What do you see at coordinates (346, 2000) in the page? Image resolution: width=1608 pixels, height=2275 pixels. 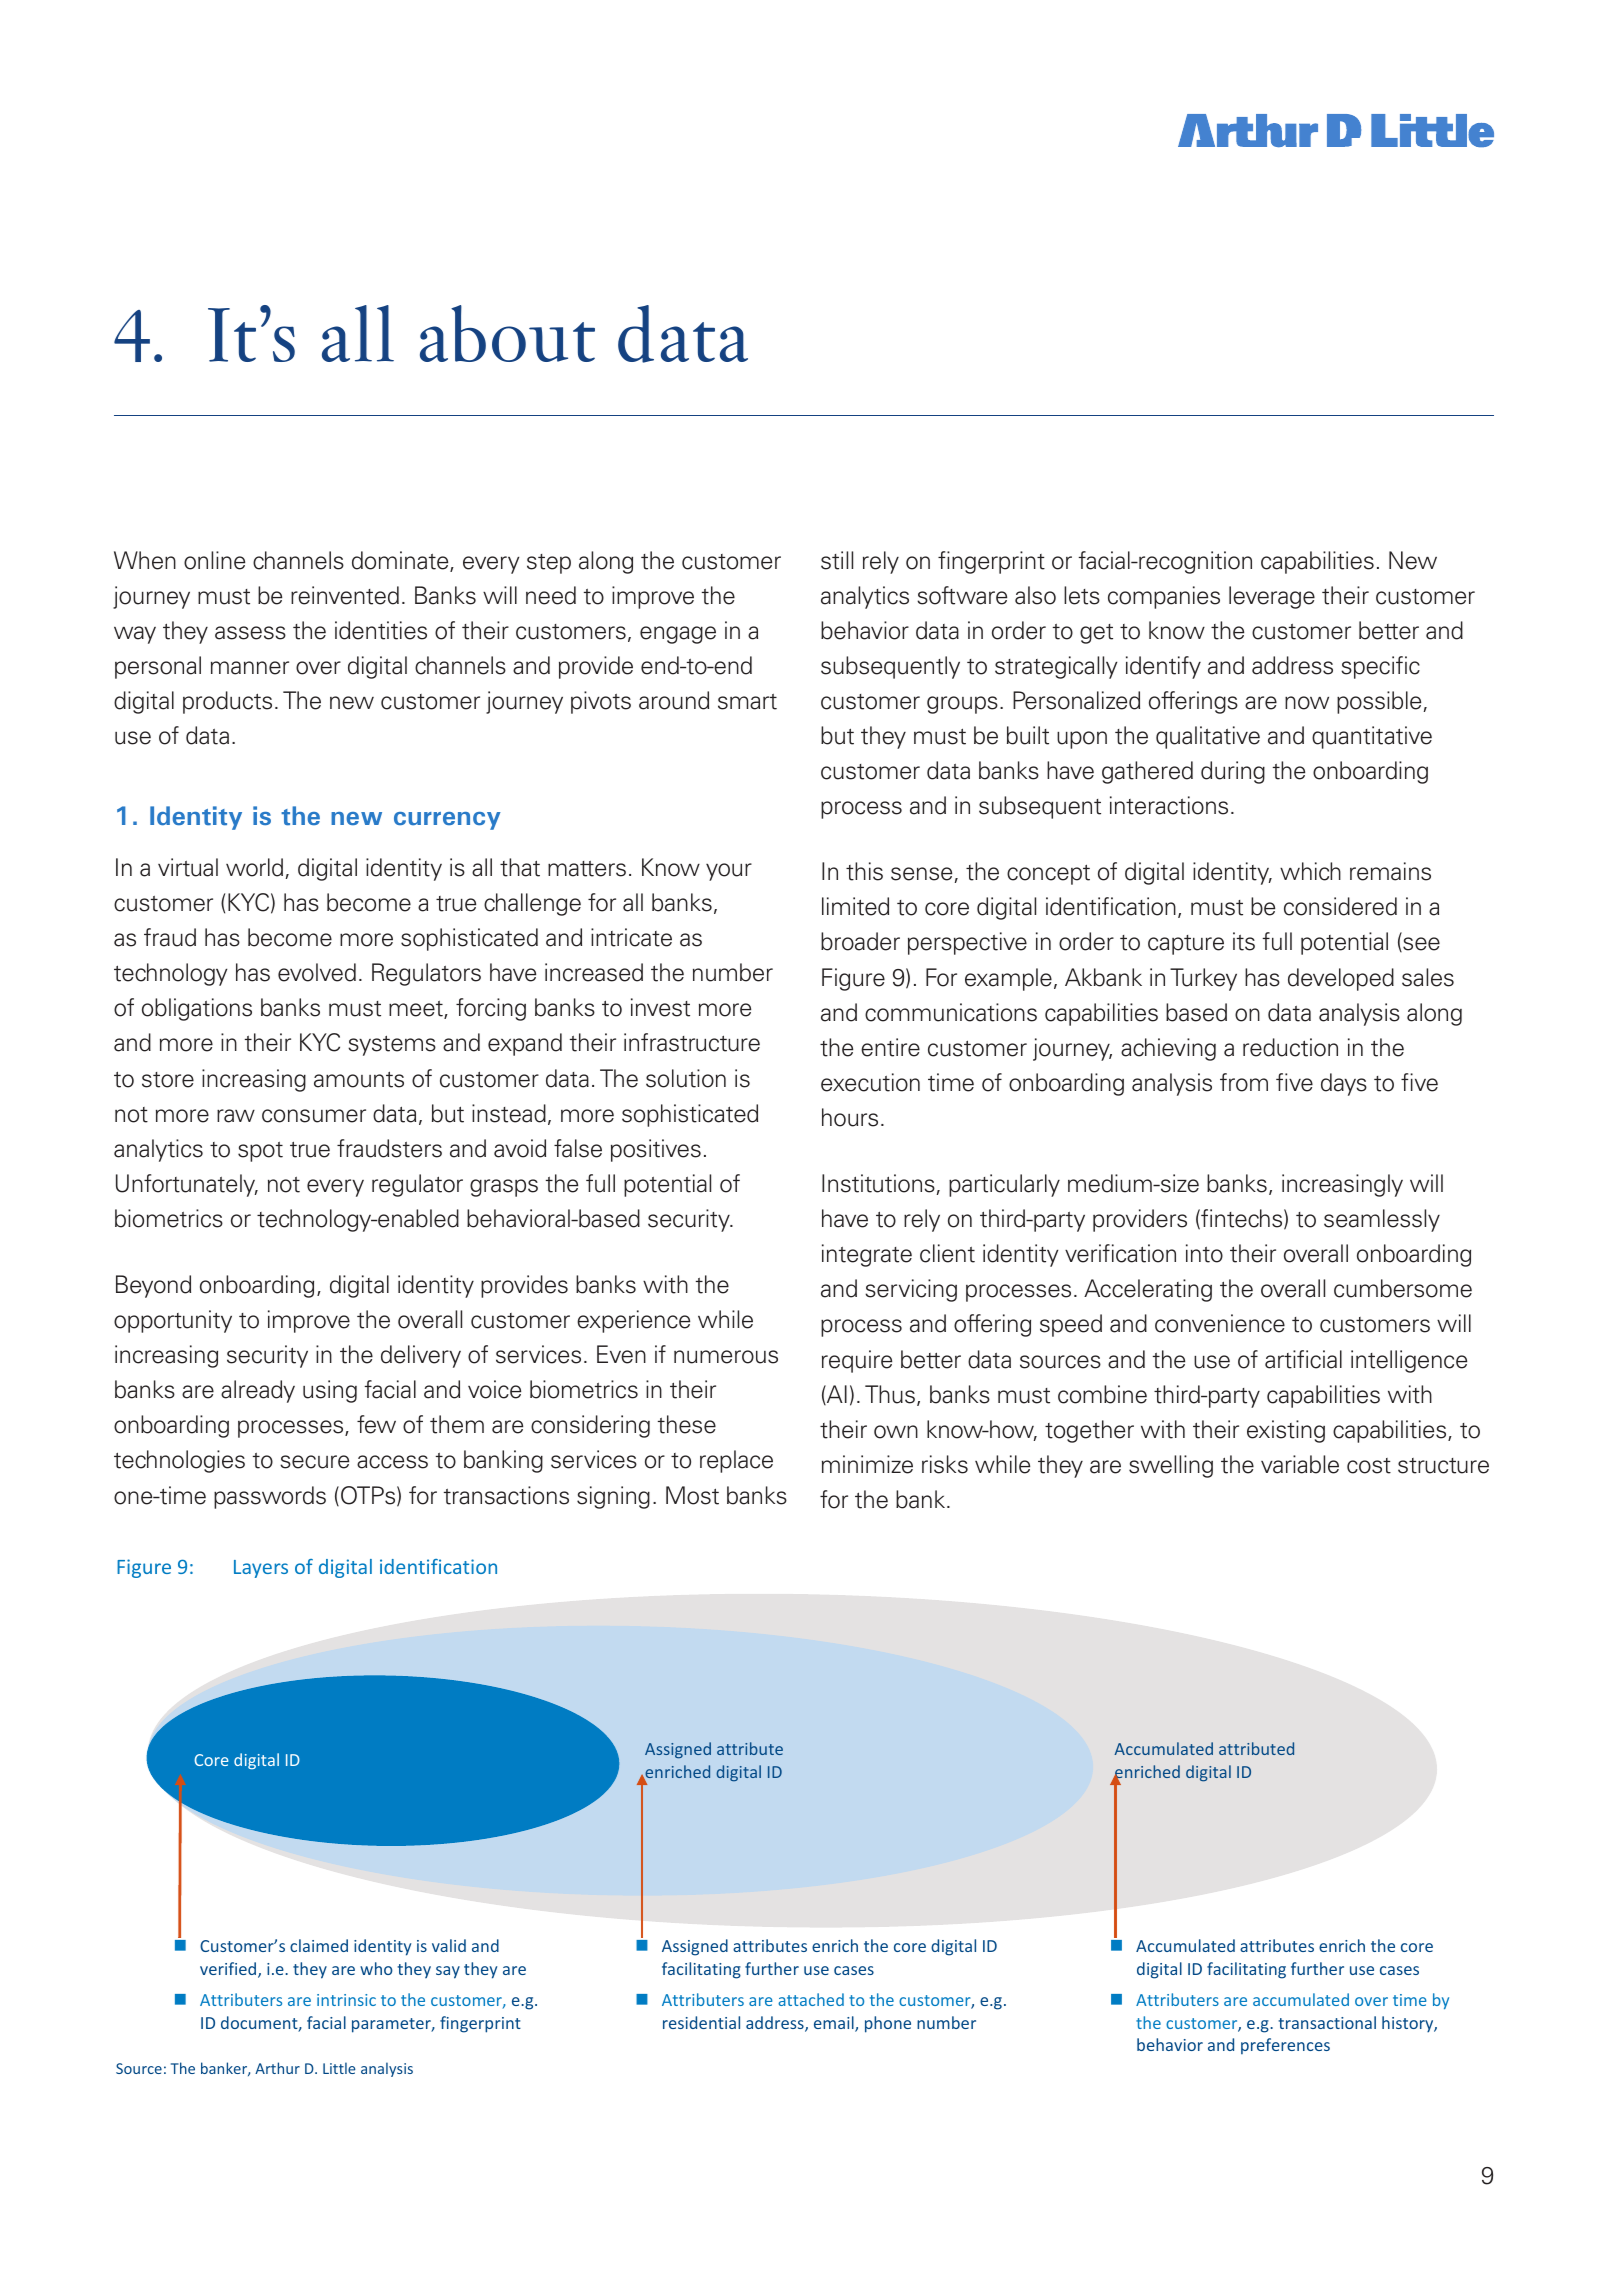 I see `intrinsic` at bounding box center [346, 2000].
